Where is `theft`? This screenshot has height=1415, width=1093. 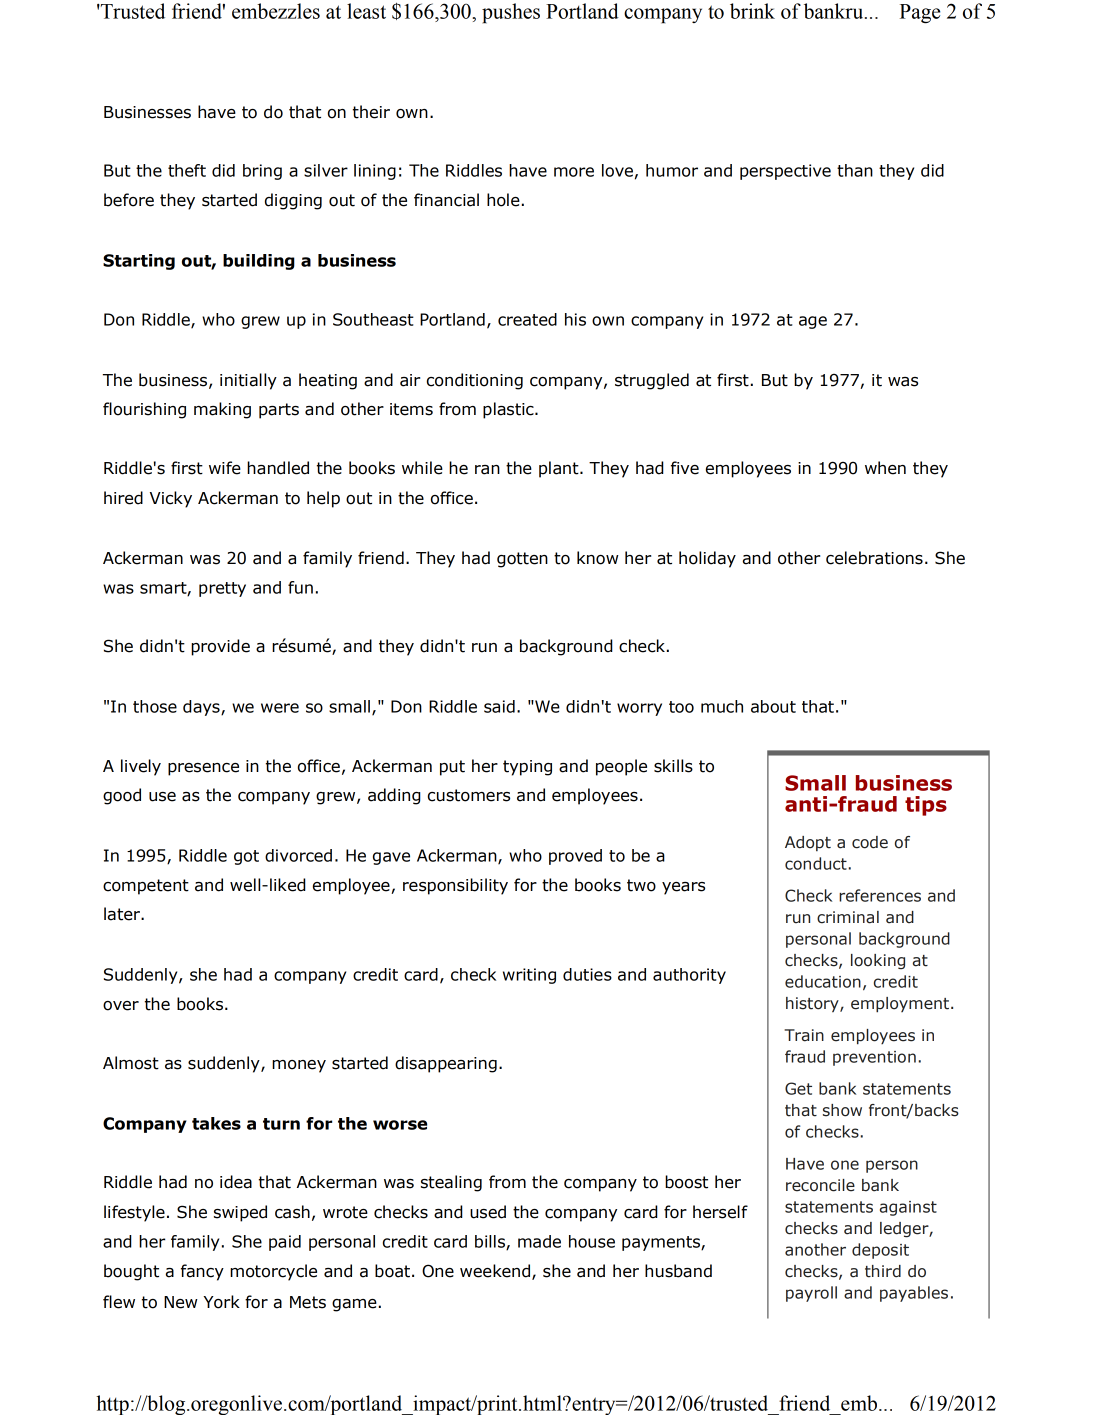 theft is located at coordinates (187, 170).
